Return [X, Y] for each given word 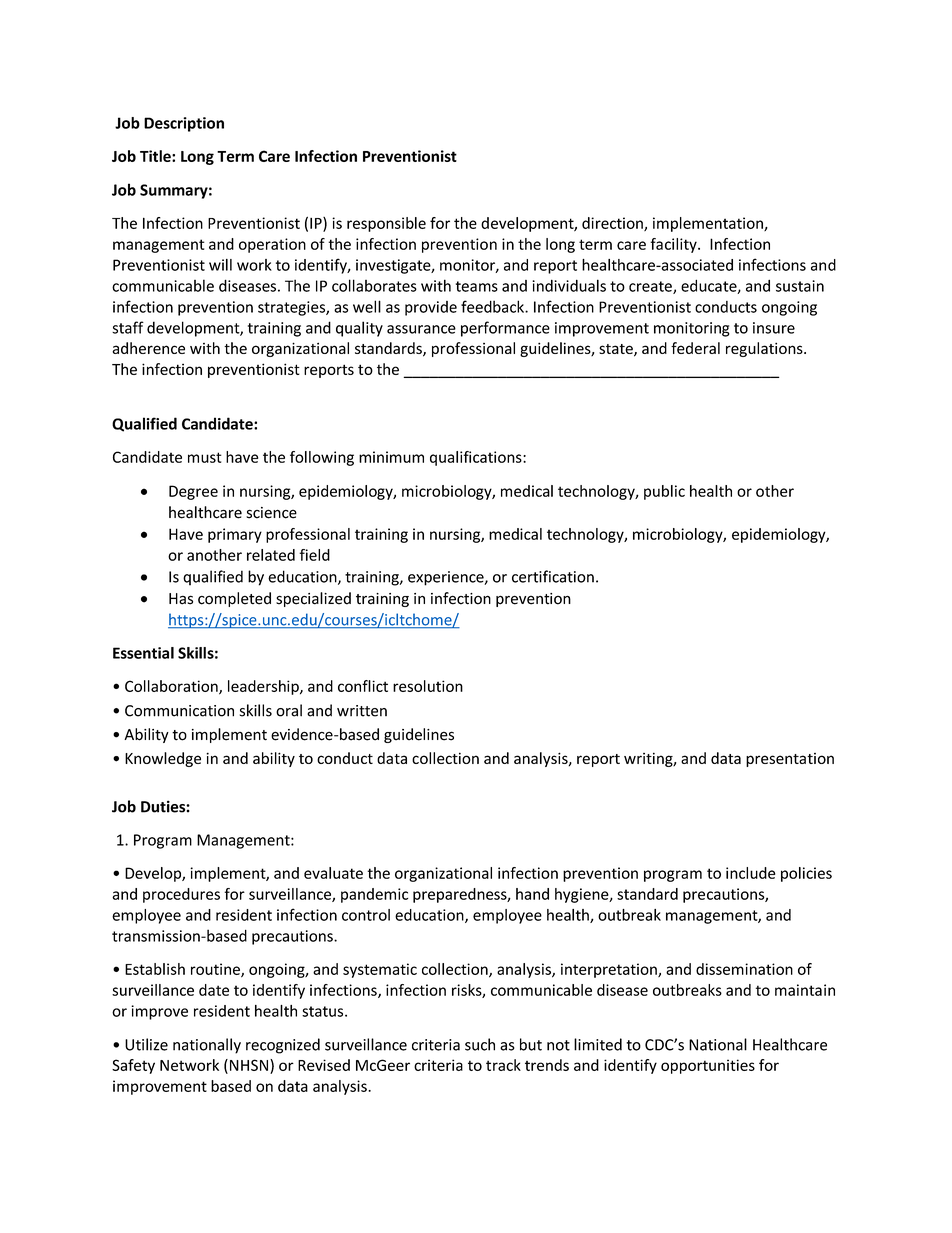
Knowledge [163, 759]
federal [695, 348]
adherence [148, 348]
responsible [386, 224]
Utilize [146, 1044]
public [664, 492]
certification [553, 576]
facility [674, 245]
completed [234, 599]
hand [532, 894]
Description [184, 124]
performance [505, 329]
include [750, 873]
